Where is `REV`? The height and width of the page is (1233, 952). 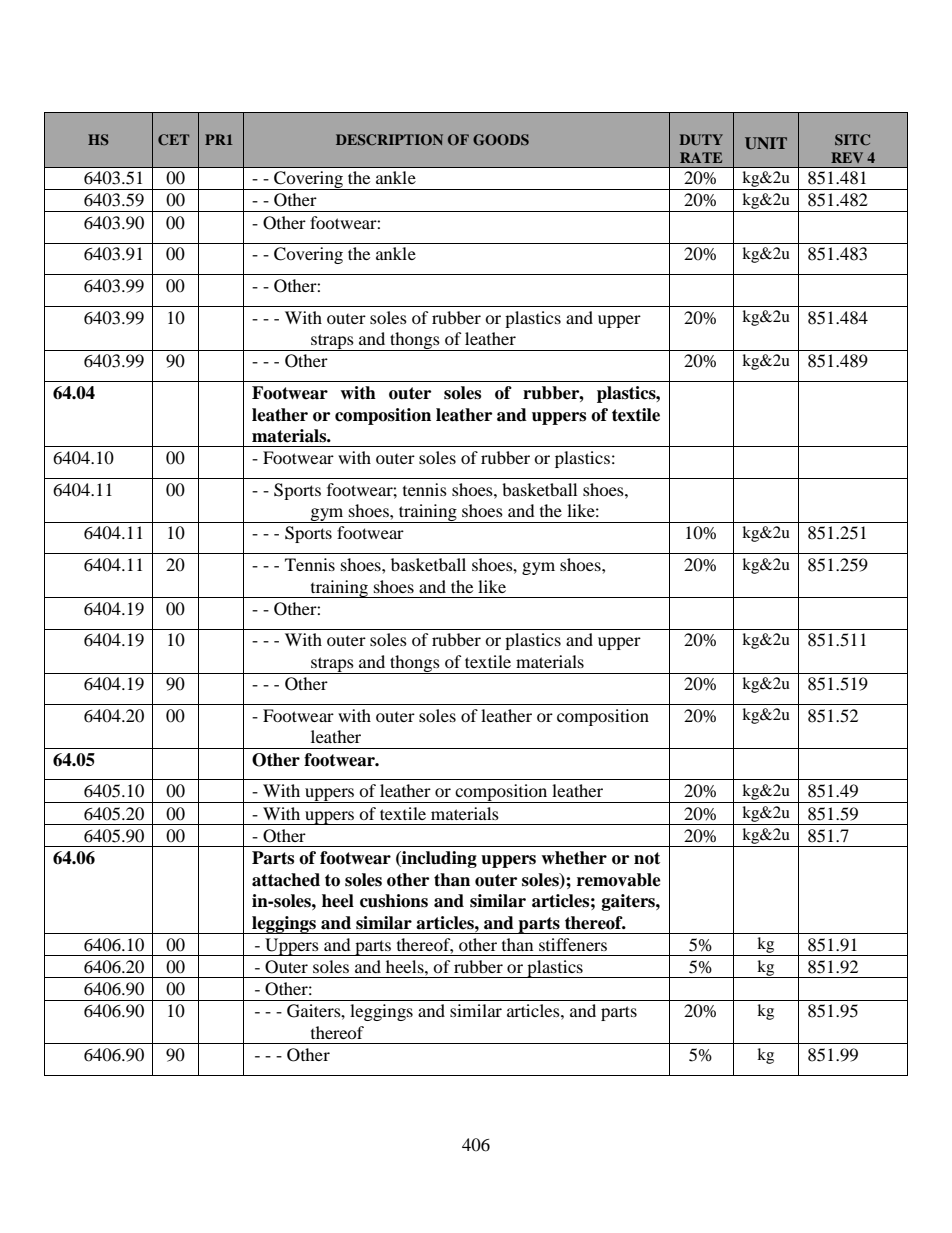
REV is located at coordinates (847, 157).
